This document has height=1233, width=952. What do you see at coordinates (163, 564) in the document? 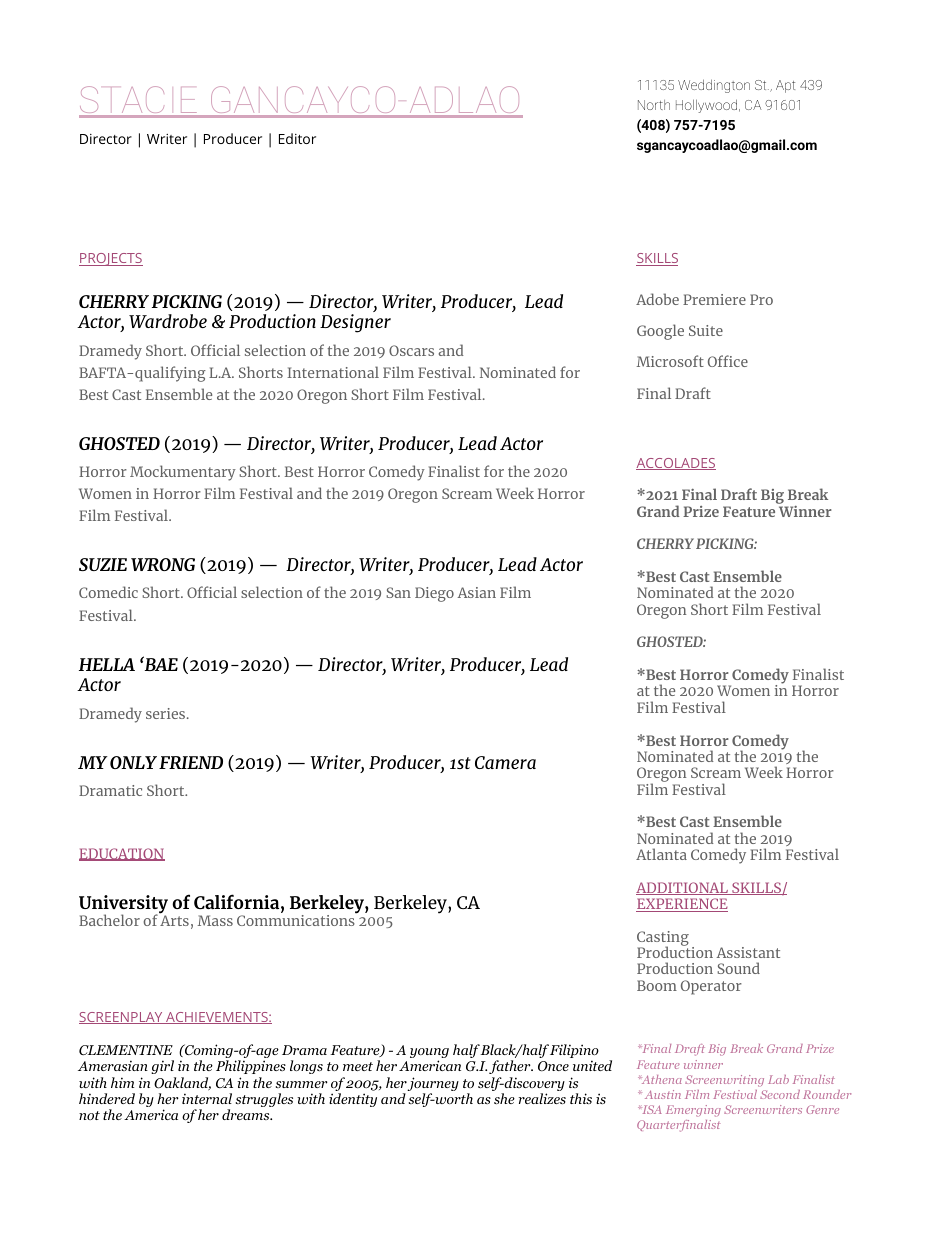
I see `WRONG` at bounding box center [163, 564].
